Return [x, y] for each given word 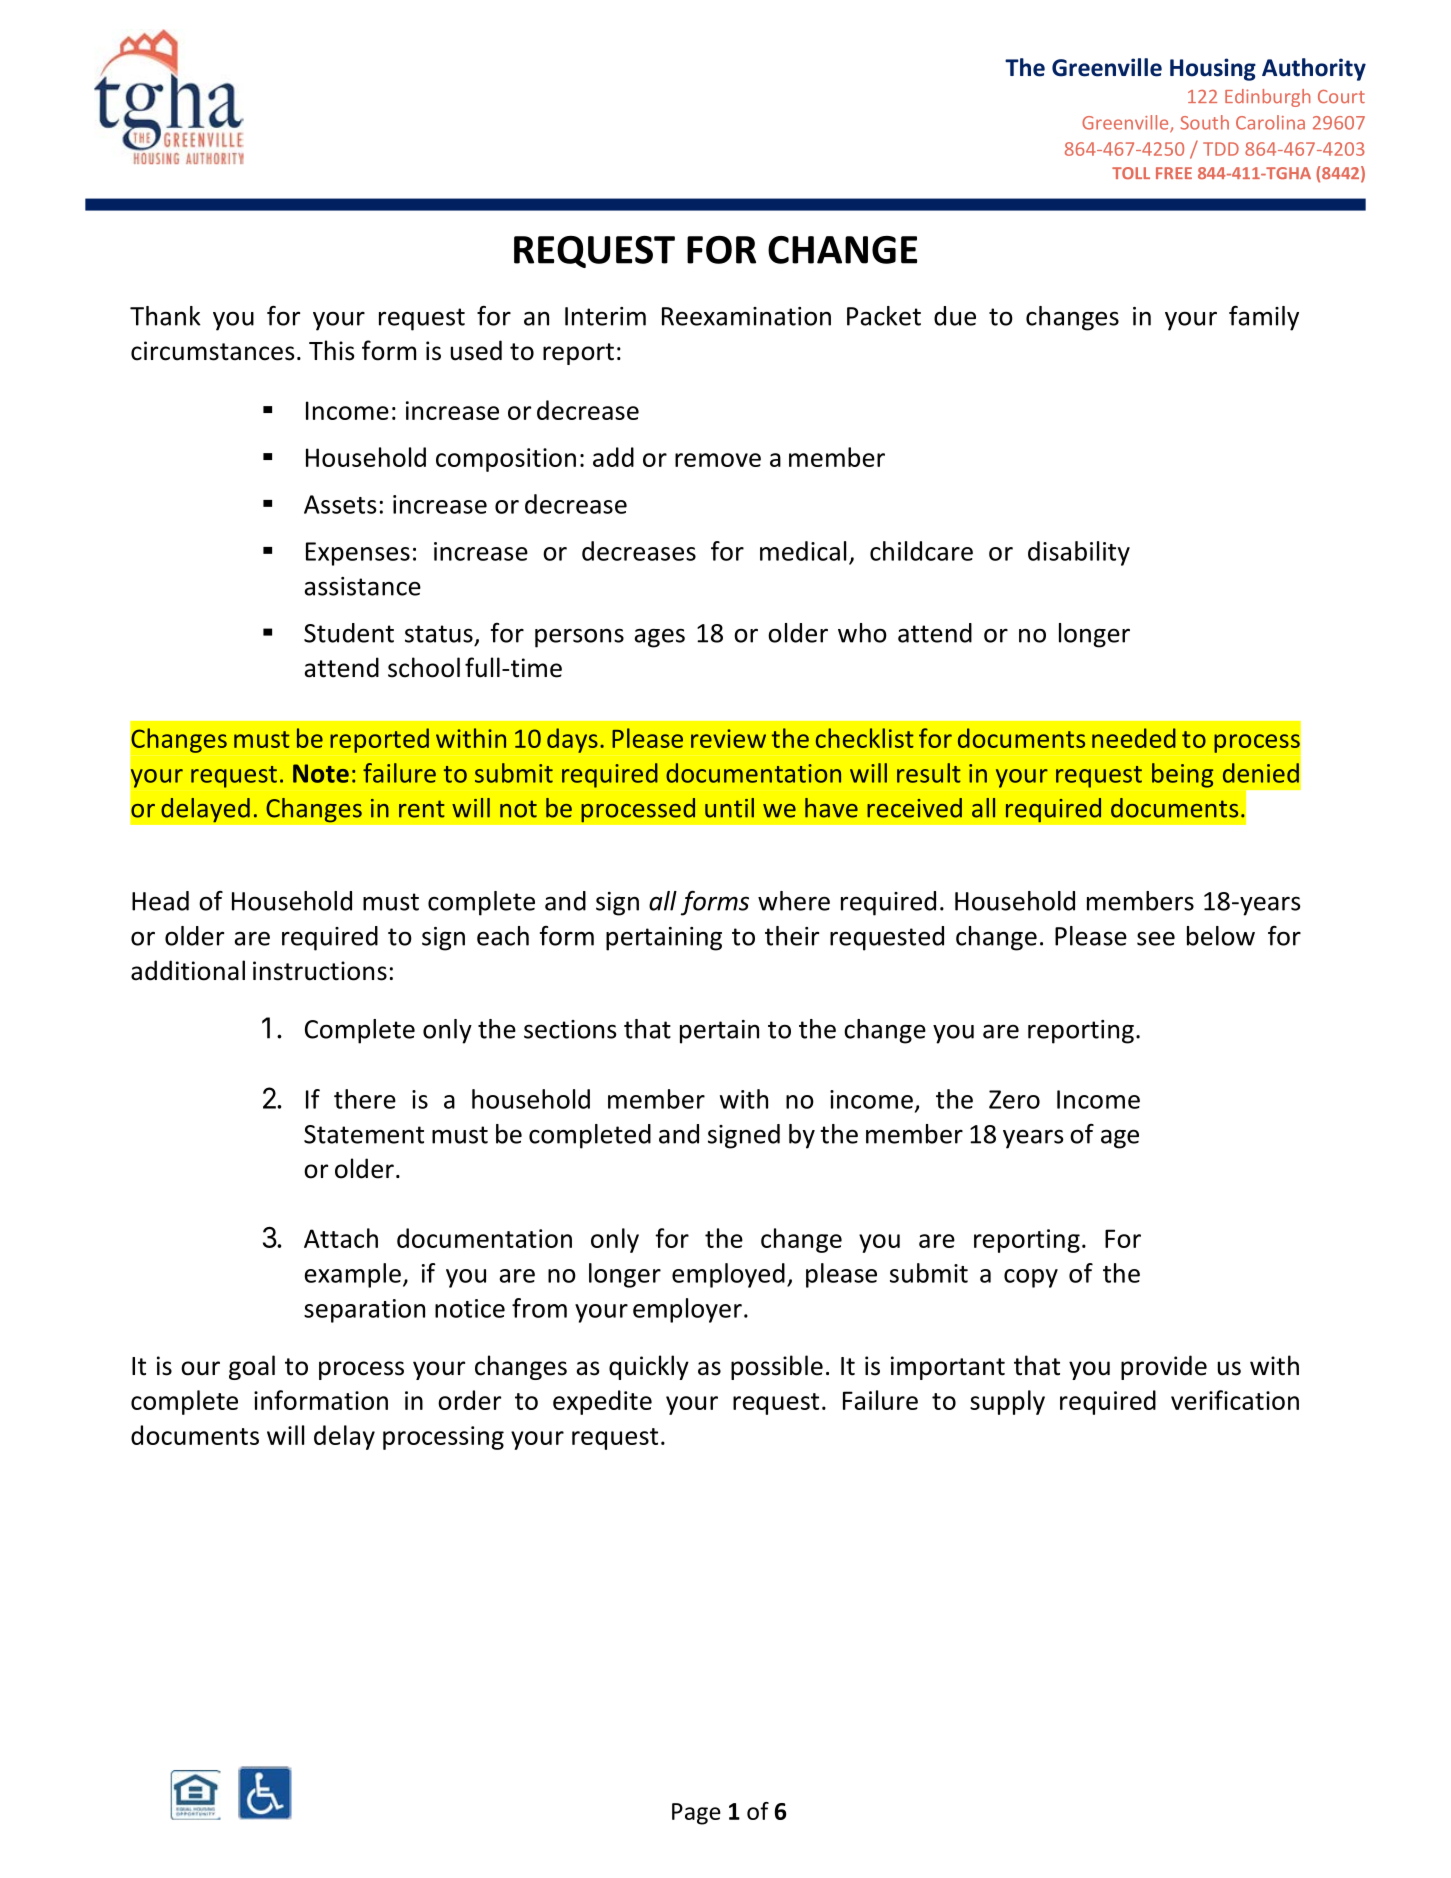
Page [696, 1814]
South [1204, 122]
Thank [165, 316]
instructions [320, 971]
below [1221, 936]
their [792, 936]
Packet [884, 316]
